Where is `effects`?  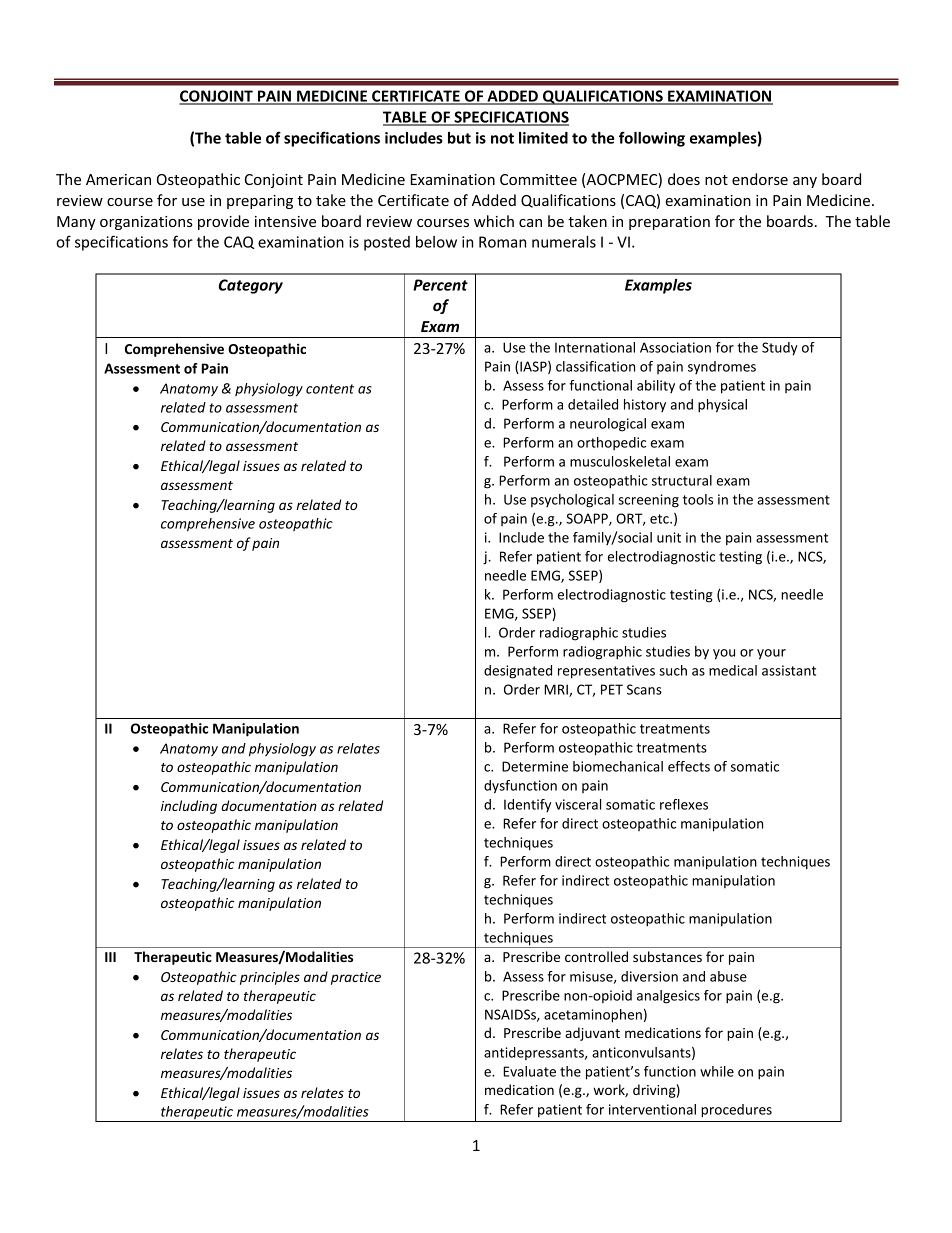 effects is located at coordinates (689, 766).
